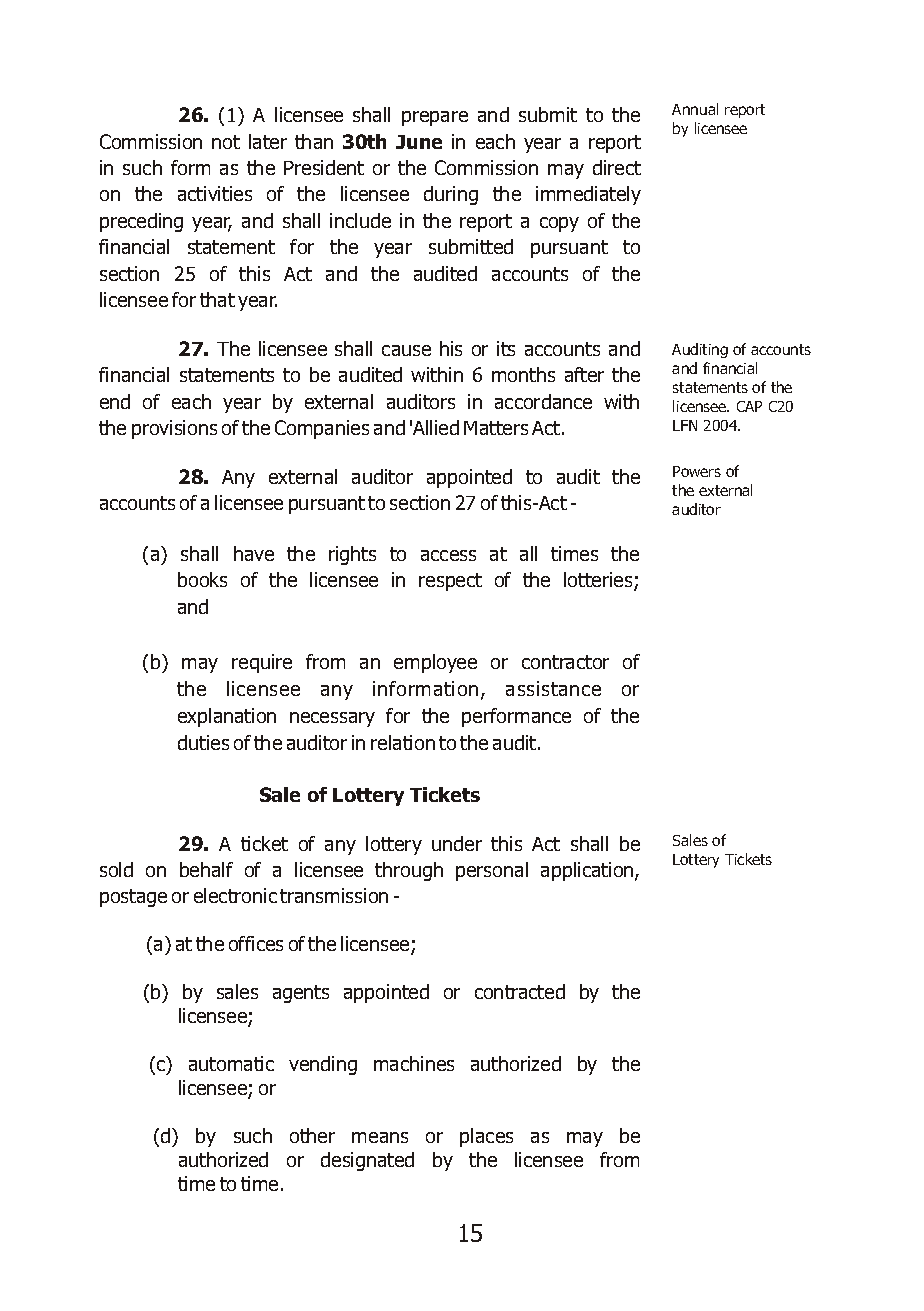  What do you see at coordinates (749, 406) in the screenshot?
I see `CAP` at bounding box center [749, 406].
